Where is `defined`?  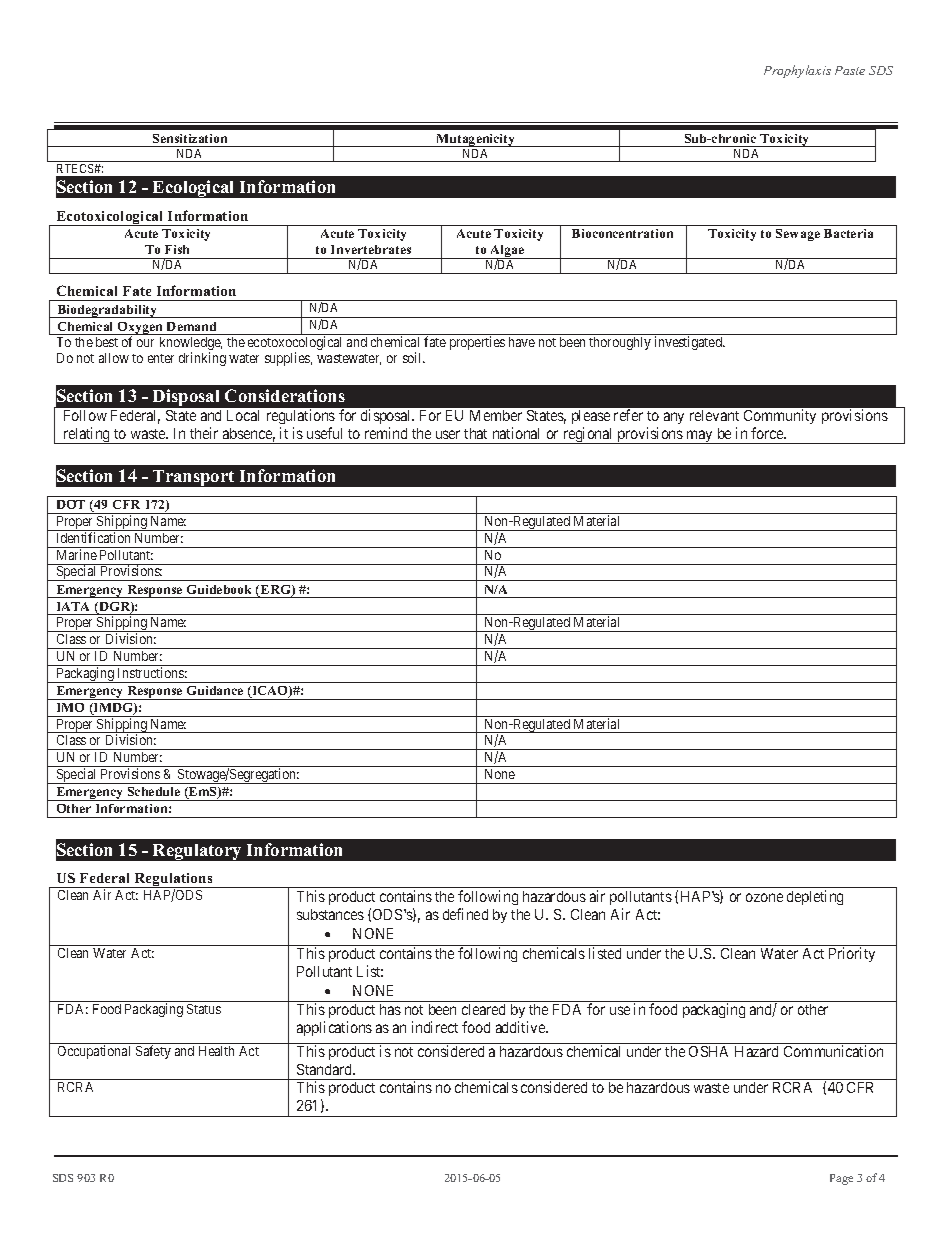
defined is located at coordinates (465, 914).
